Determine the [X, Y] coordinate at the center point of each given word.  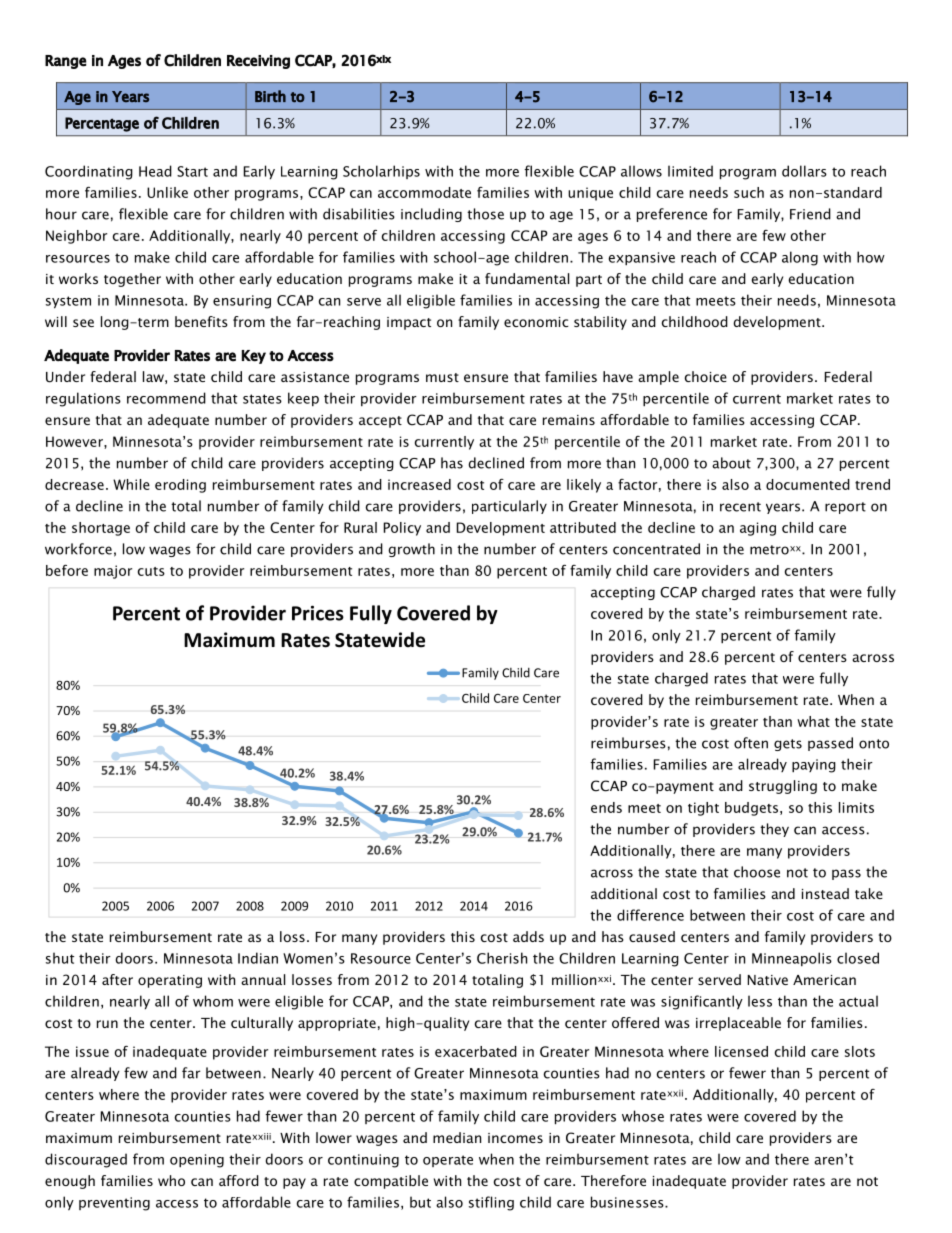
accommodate [424, 192]
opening [197, 1161]
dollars [804, 171]
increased [419, 484]
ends [606, 807]
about [731, 463]
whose [643, 1116]
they [774, 830]
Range [66, 62]
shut [60, 958]
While [131, 484]
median [457, 1137]
